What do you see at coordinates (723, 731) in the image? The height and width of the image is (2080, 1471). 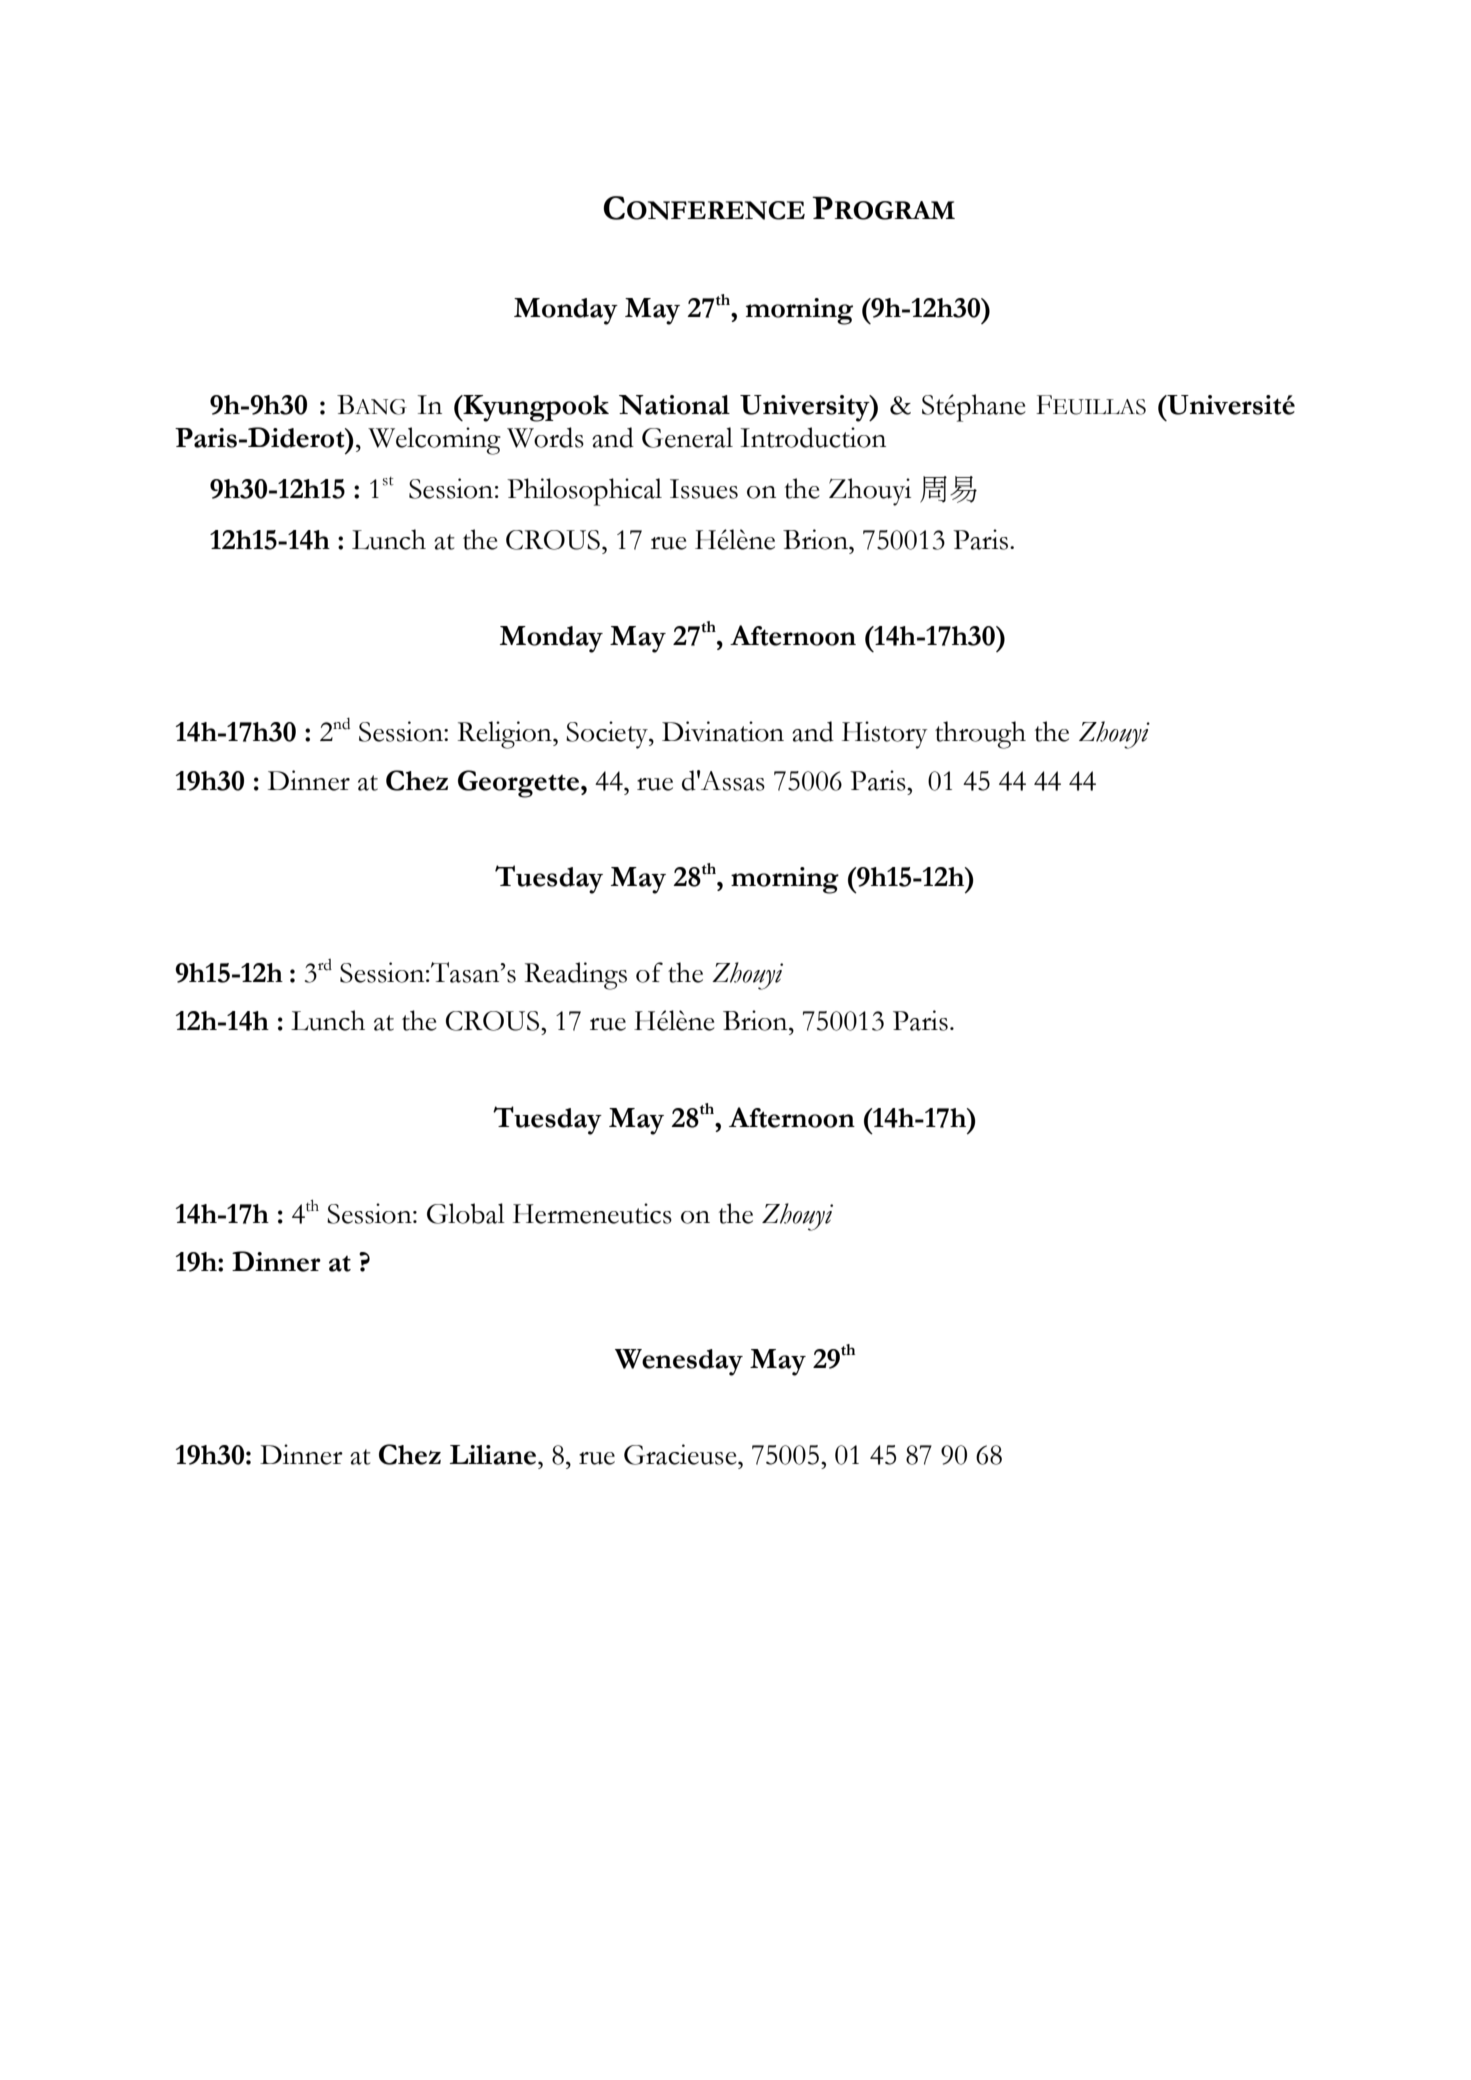 I see `Divination` at bounding box center [723, 731].
